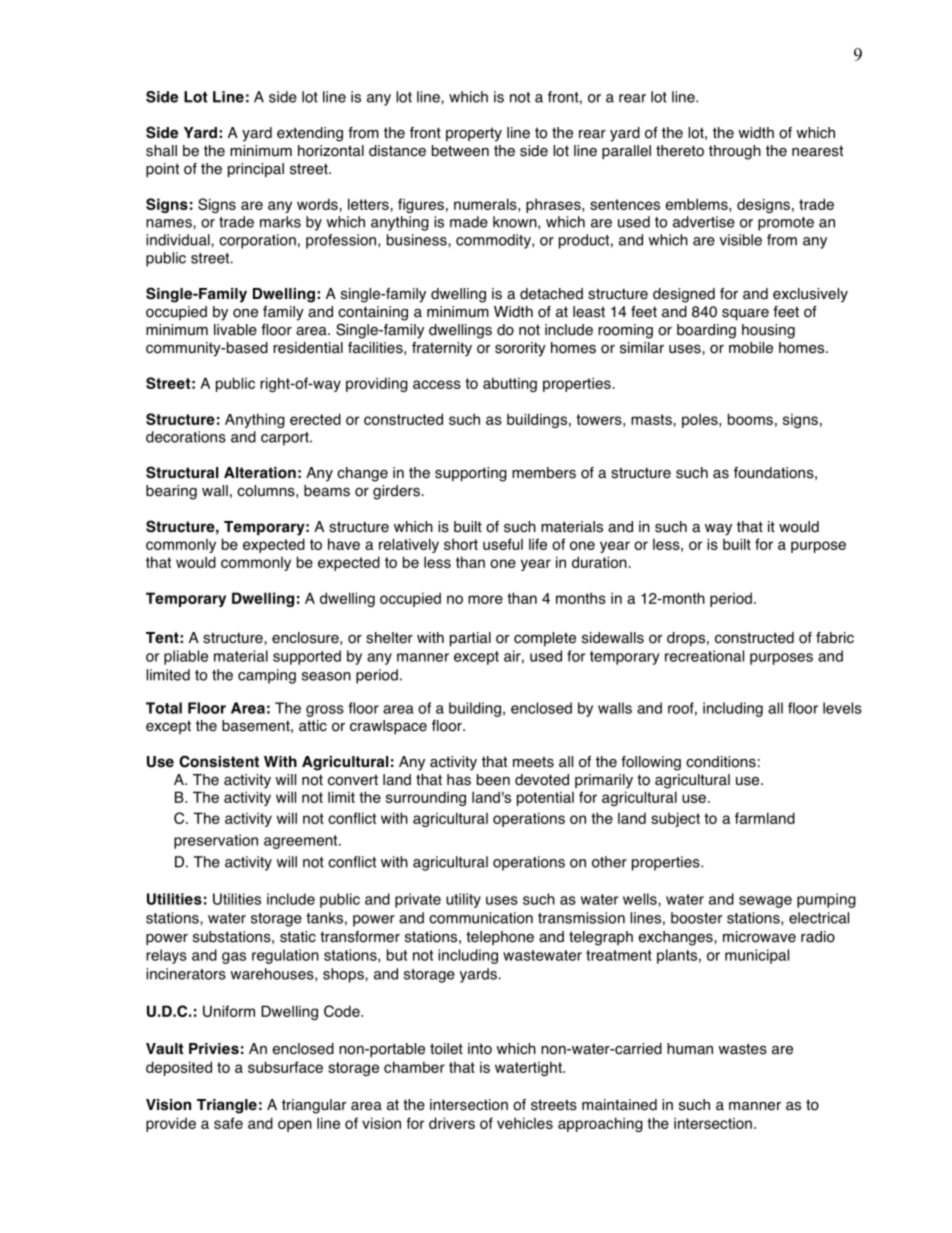 The width and height of the document is (952, 1233). Describe the element at coordinates (216, 841) in the document. I see `preservation` at that location.
